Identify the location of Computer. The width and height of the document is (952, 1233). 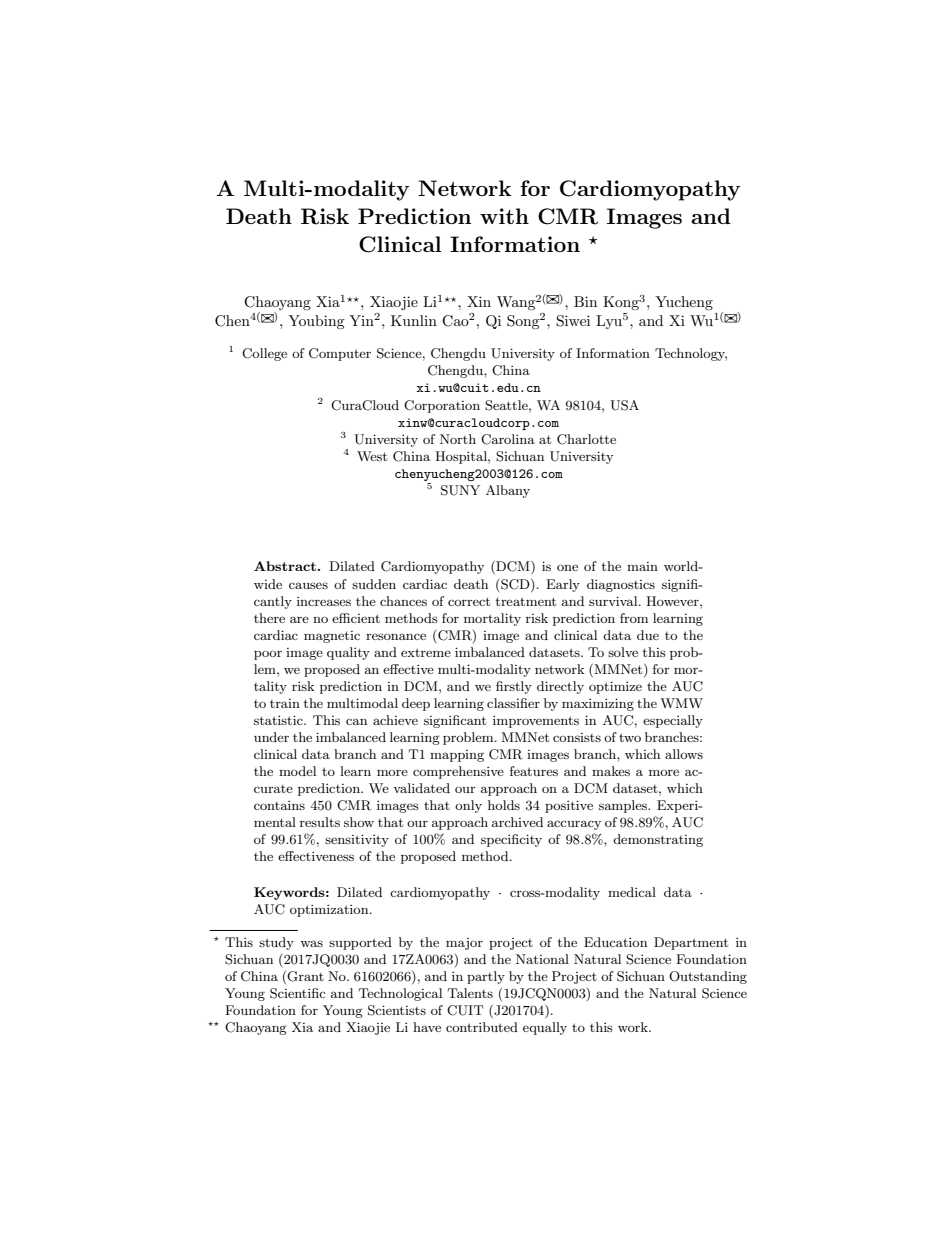
(340, 354).
